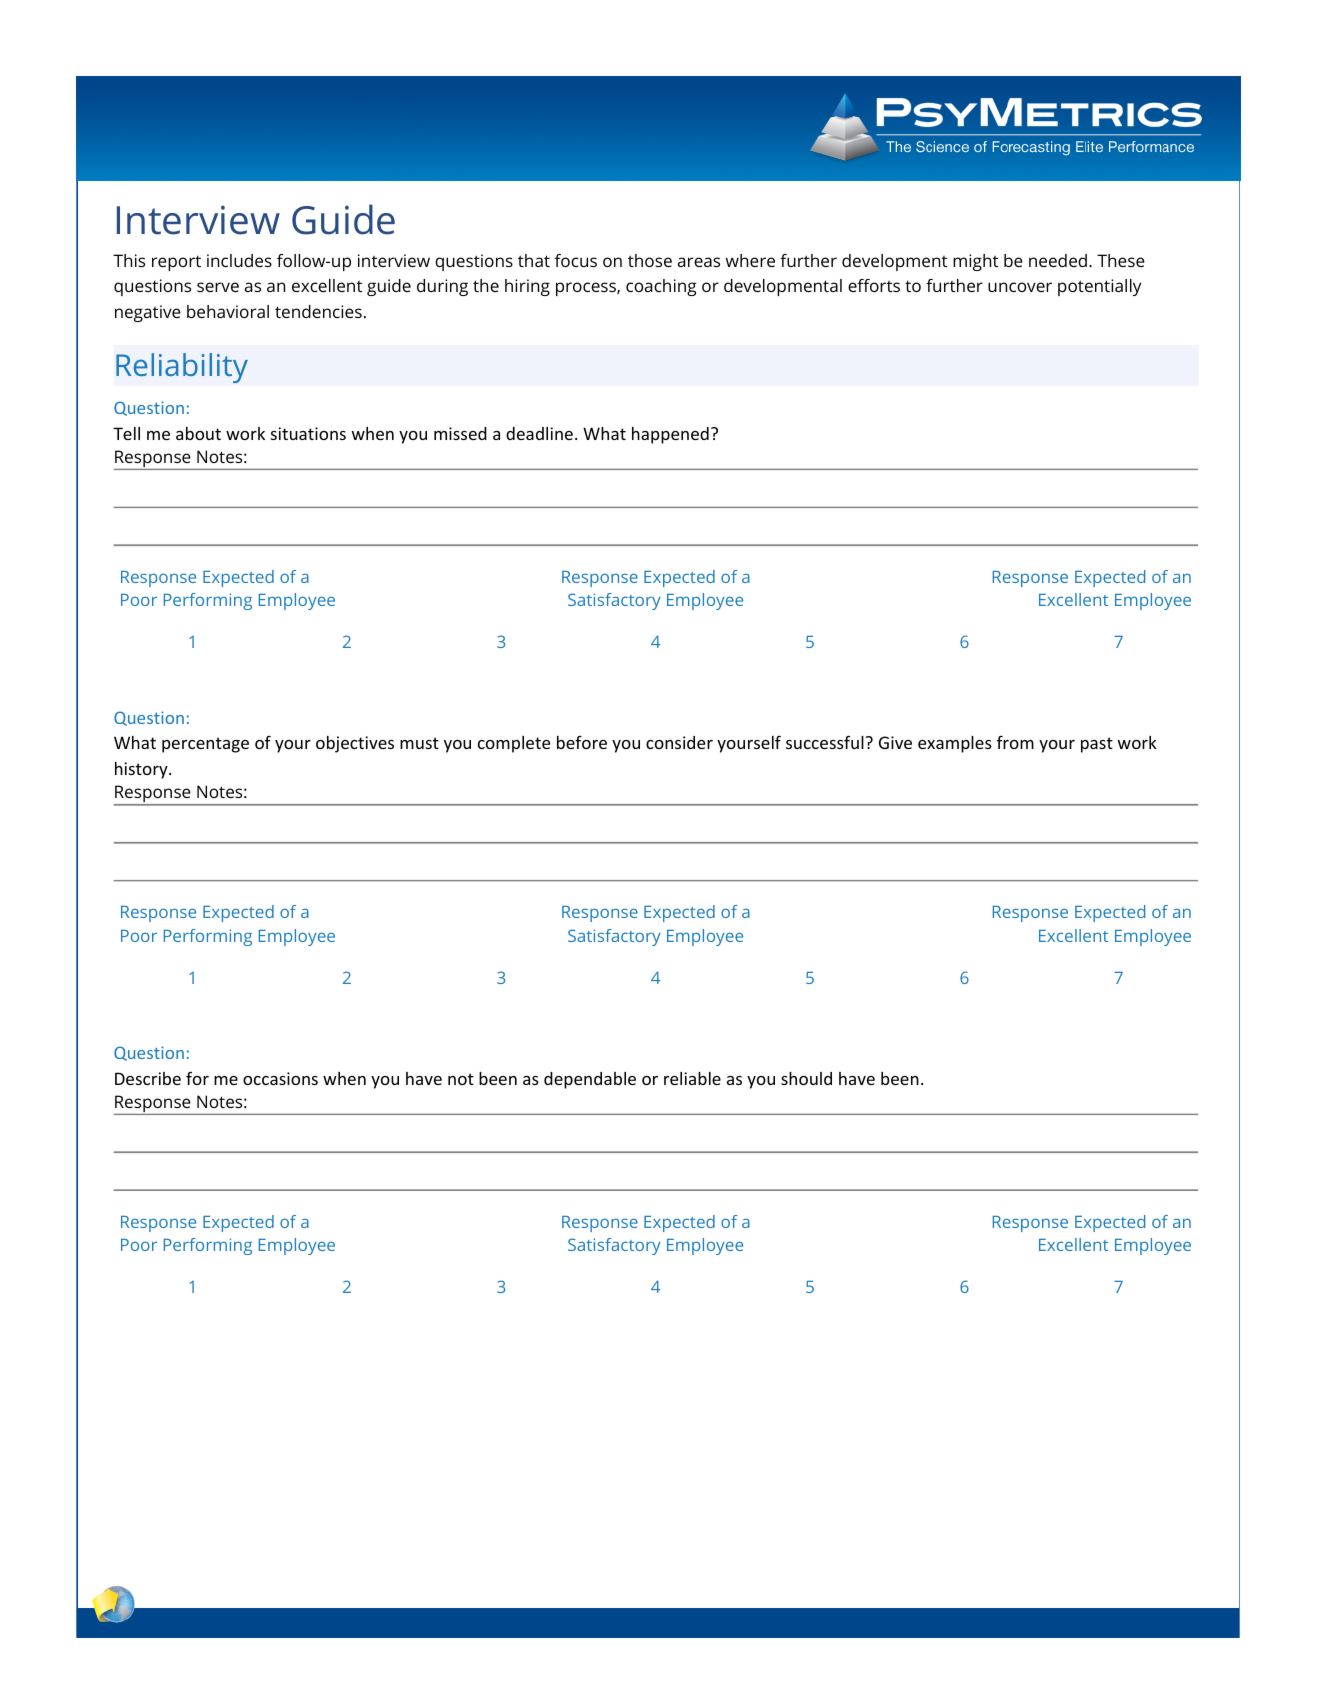 This screenshot has height=1704, width=1317. What do you see at coordinates (1020, 287) in the screenshot?
I see `uncover` at bounding box center [1020, 287].
